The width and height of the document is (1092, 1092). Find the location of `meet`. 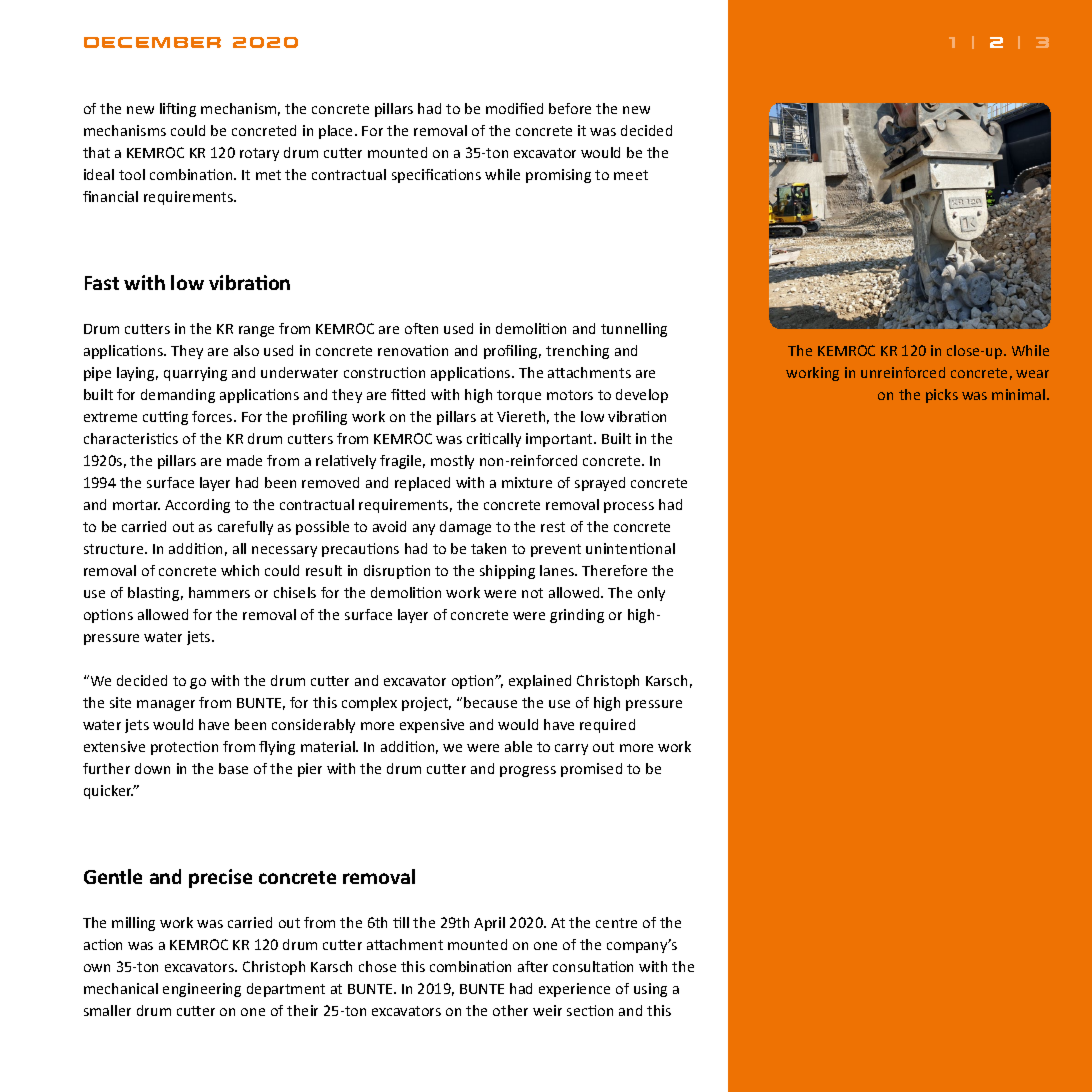

meet is located at coordinates (631, 175).
